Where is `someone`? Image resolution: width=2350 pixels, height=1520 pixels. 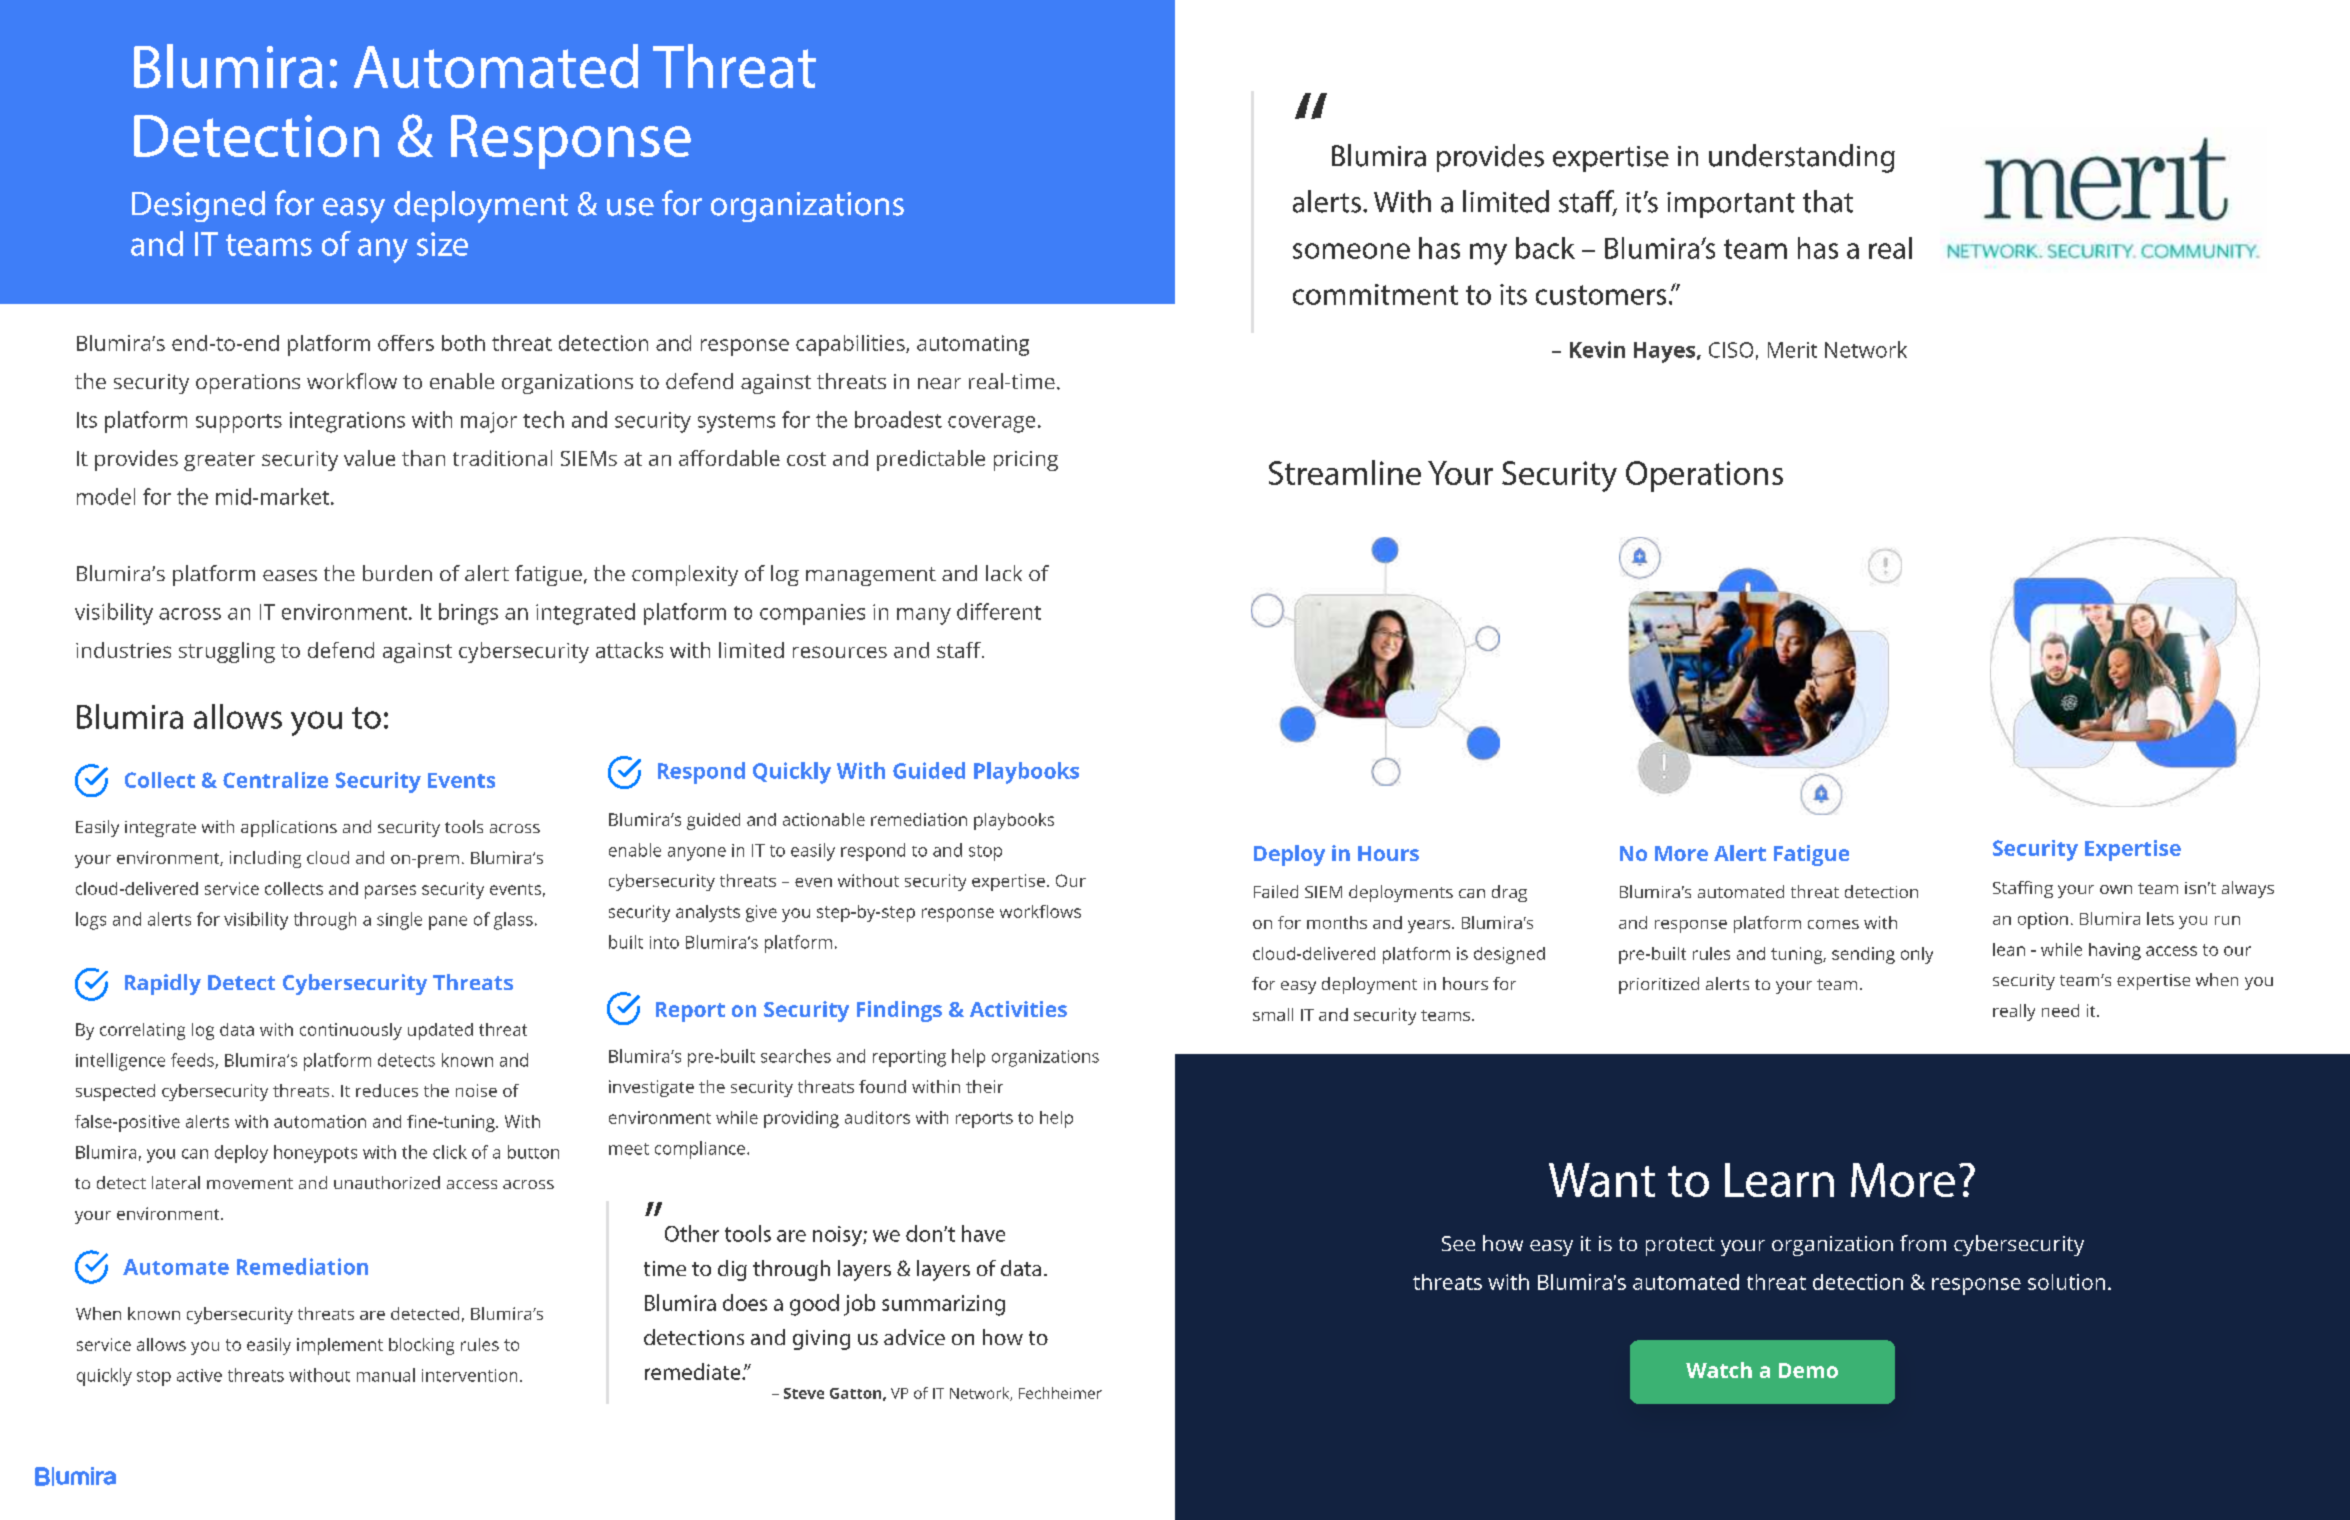 someone is located at coordinates (1351, 251).
